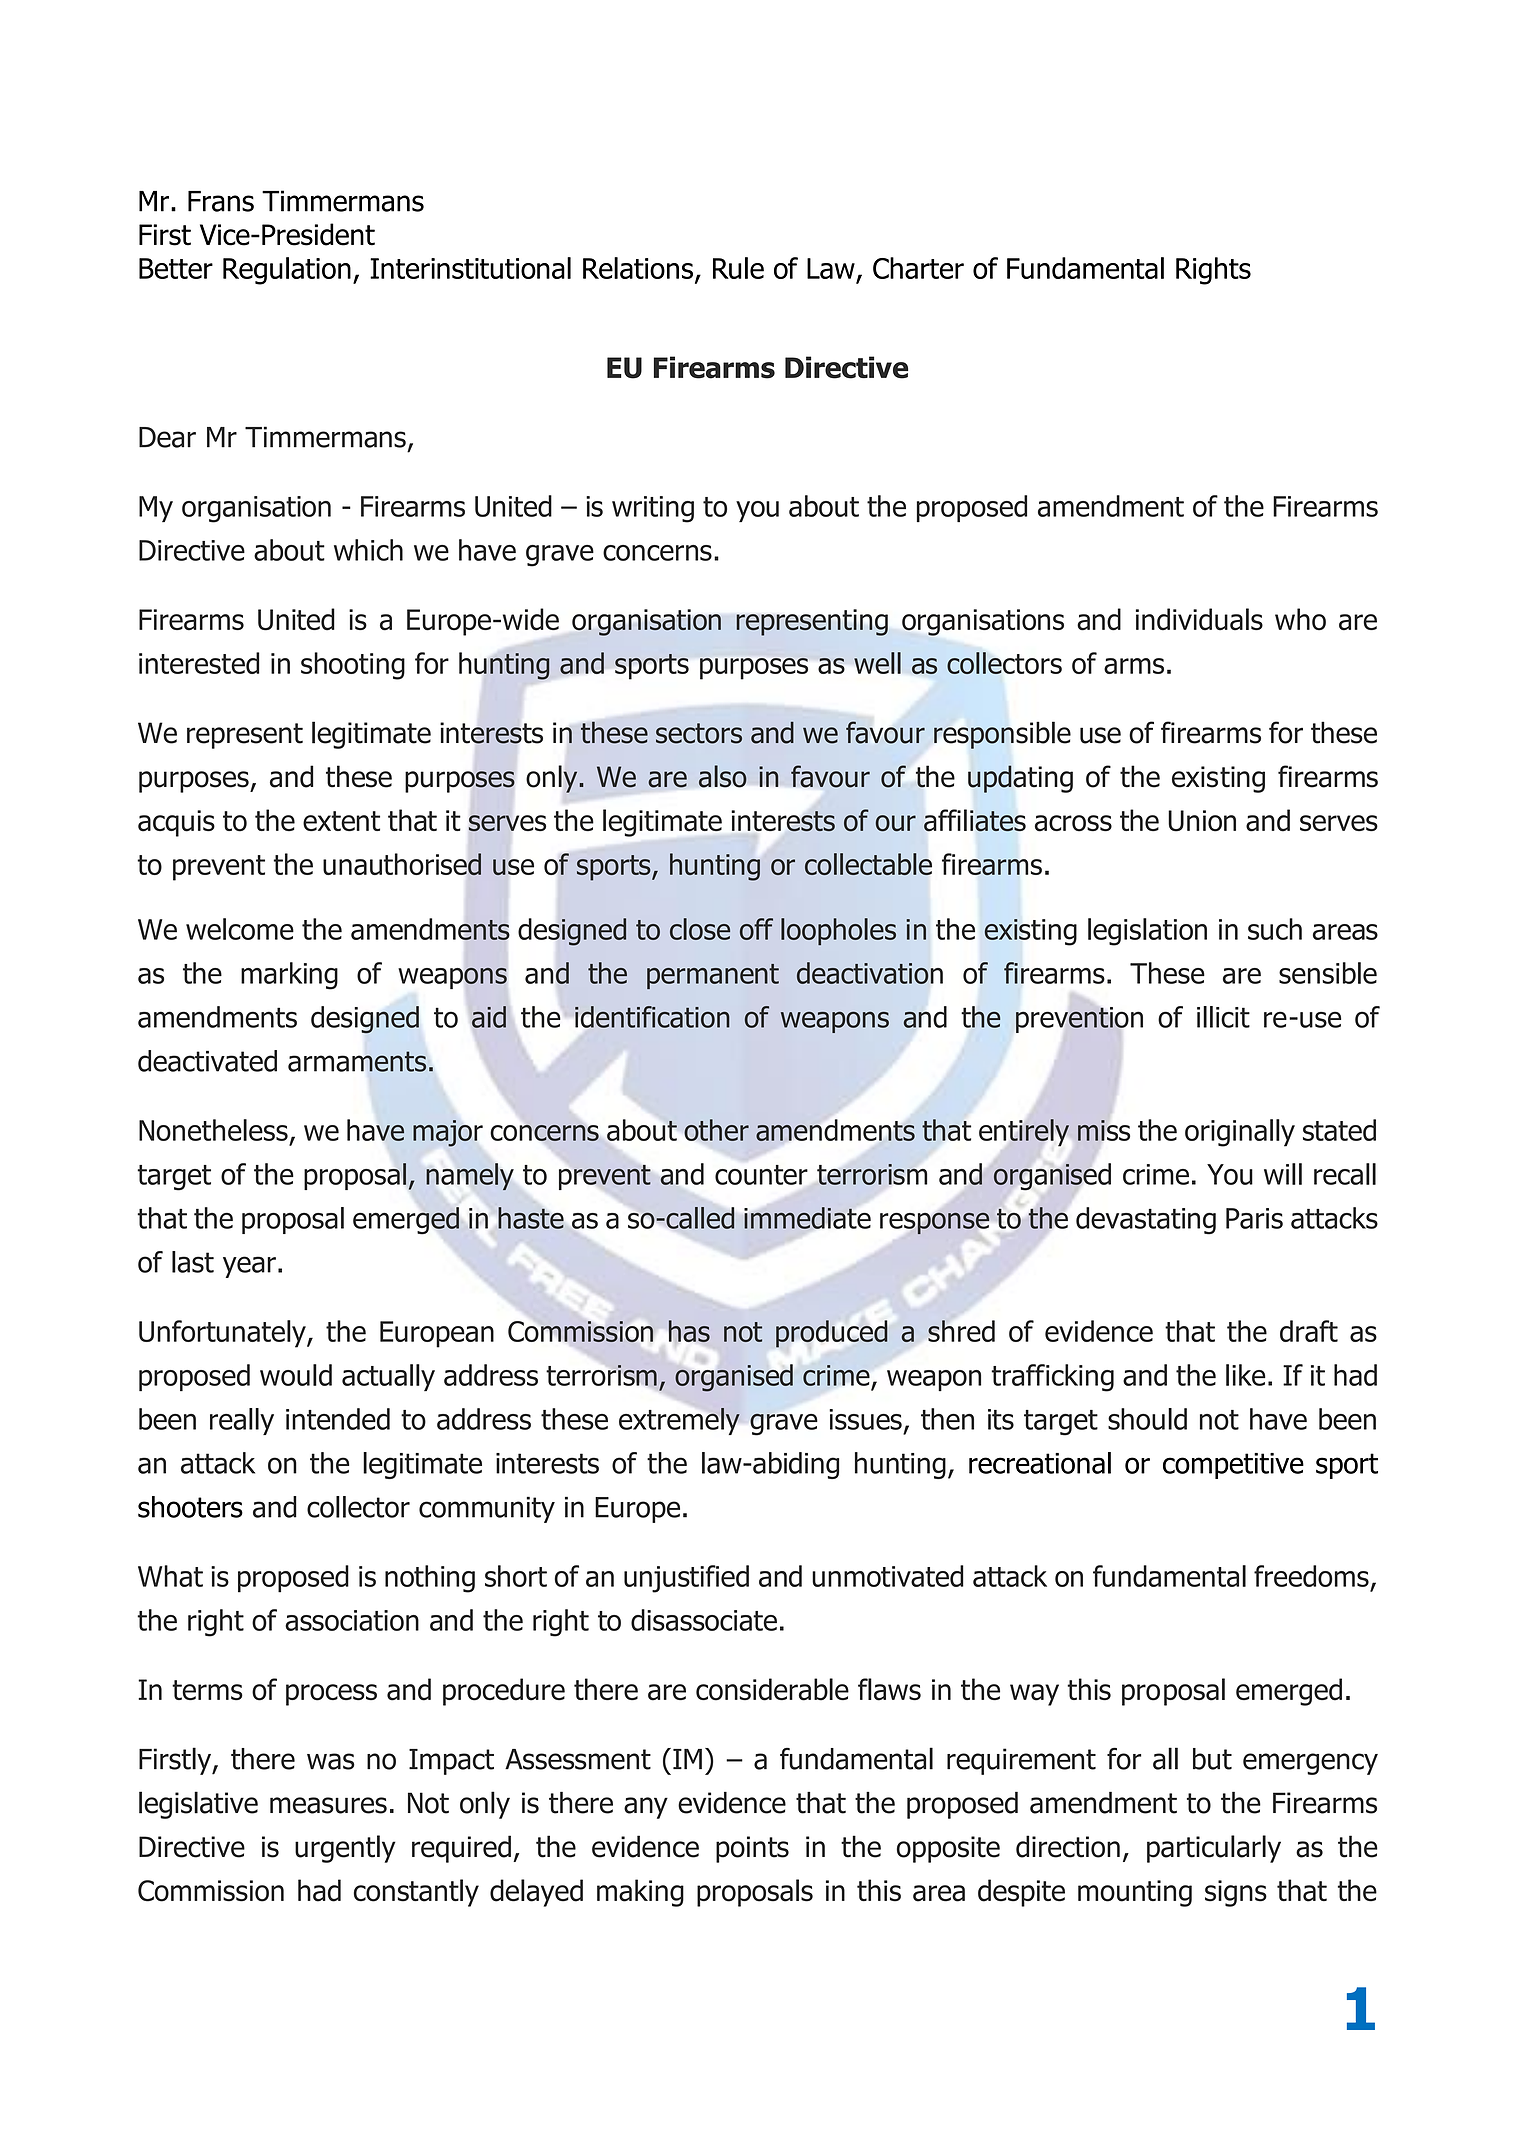 The height and width of the image is (2142, 1515). What do you see at coordinates (345, 1849) in the image?
I see `urgently` at bounding box center [345, 1849].
